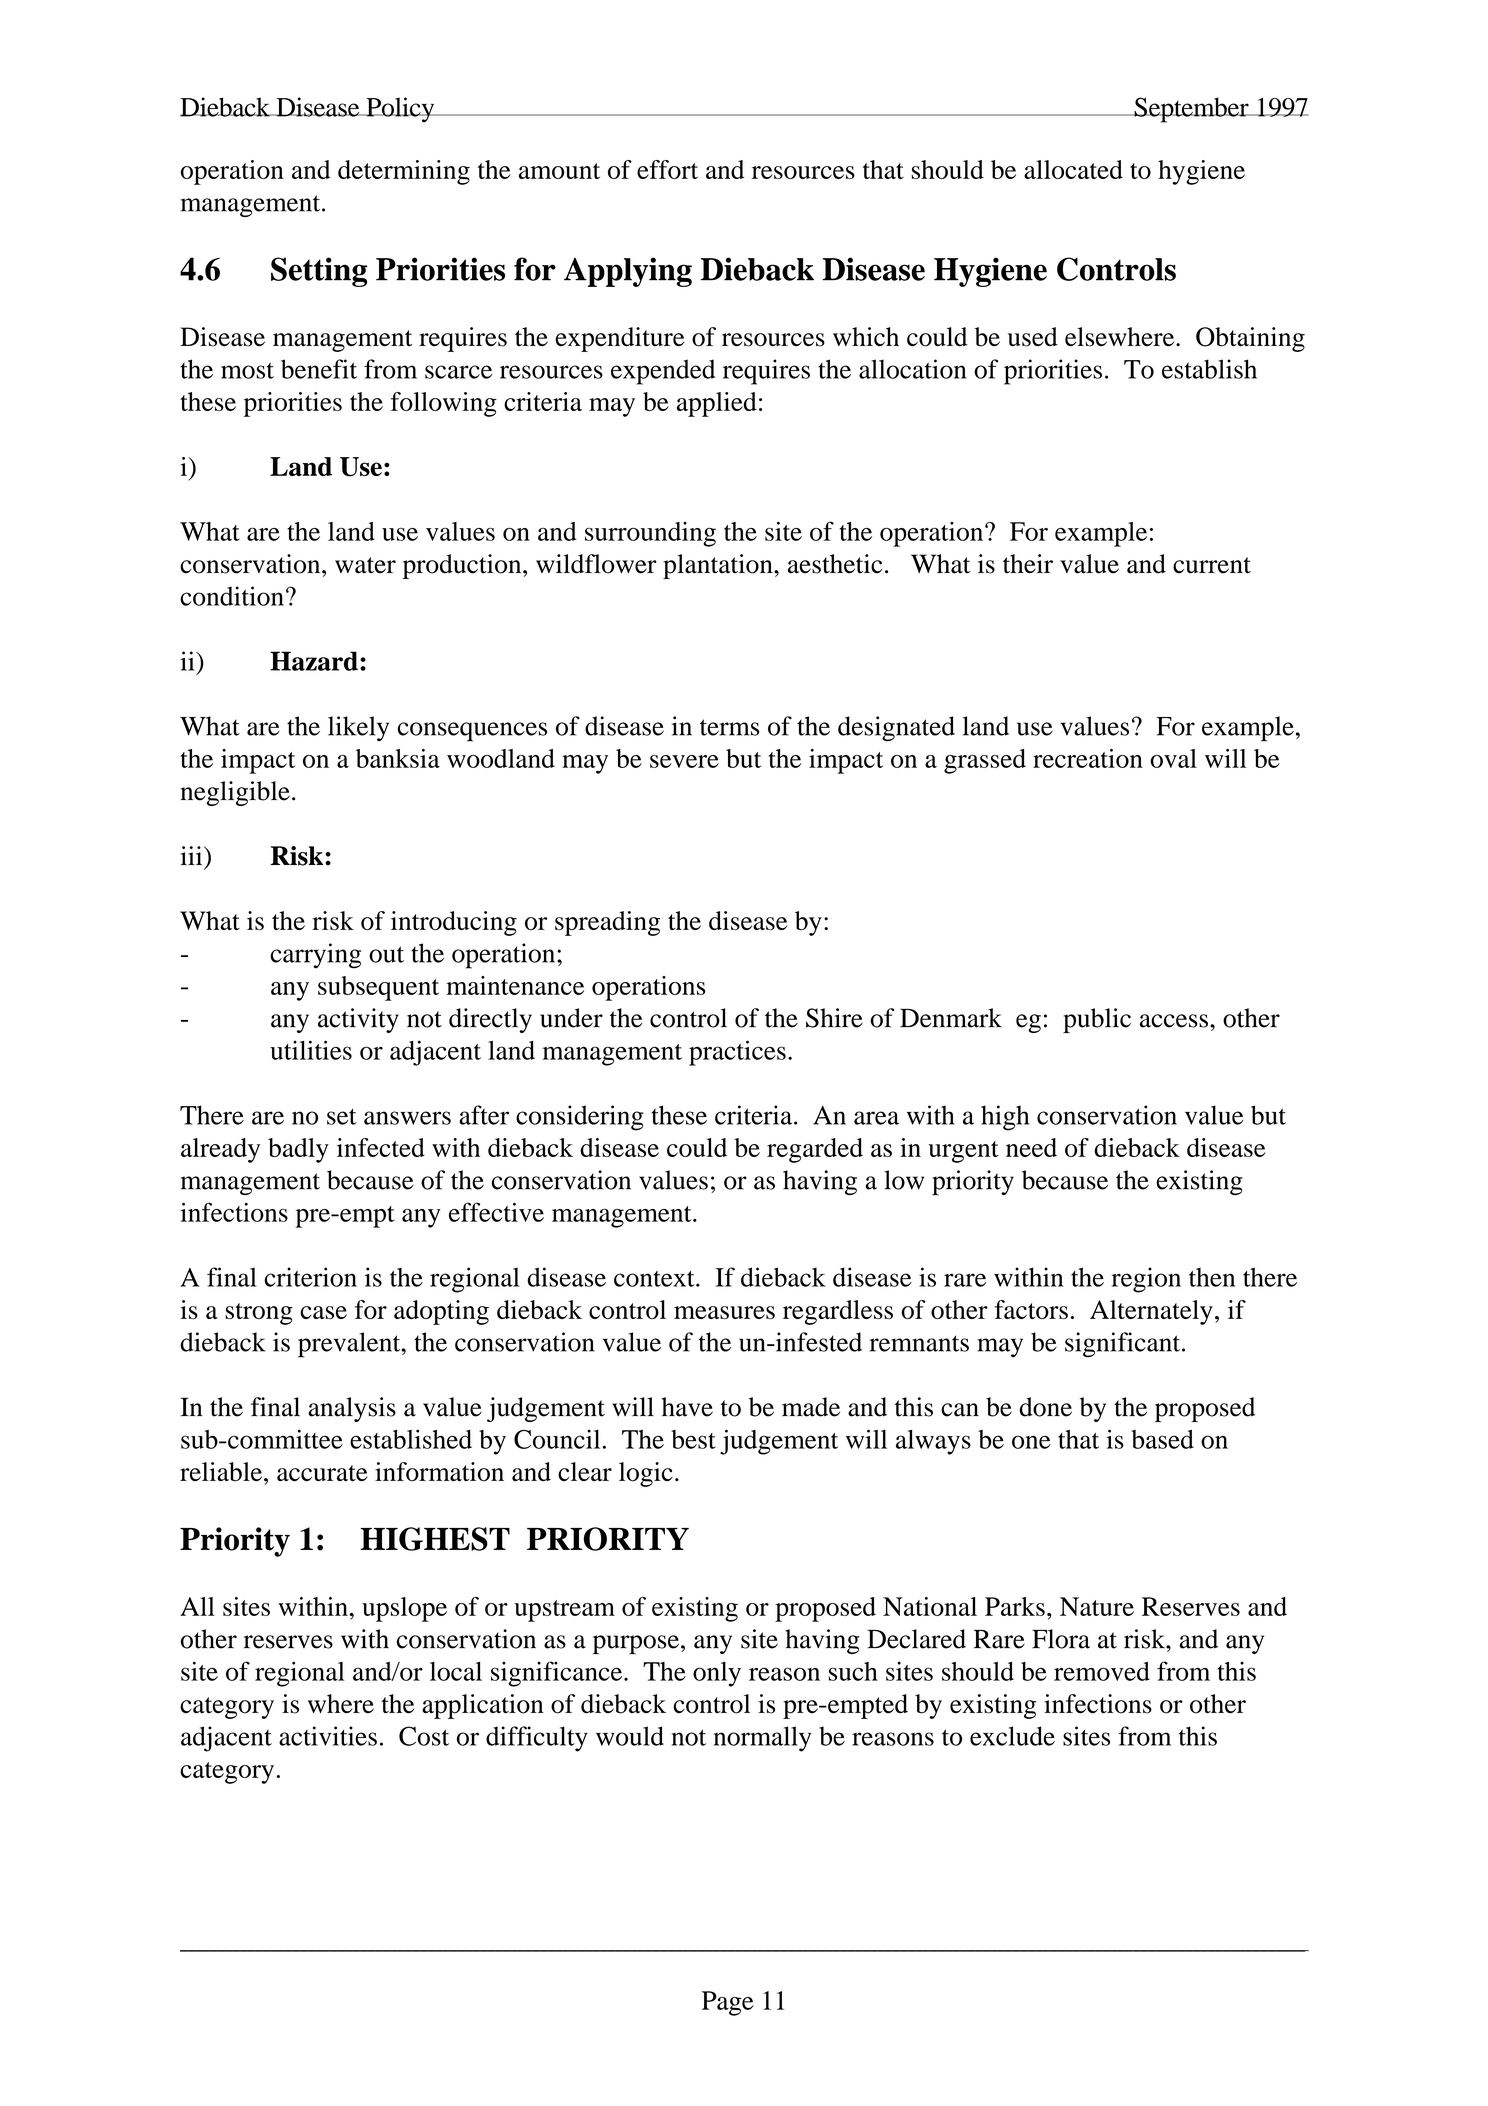 The height and width of the screenshot is (2106, 1488). Describe the element at coordinates (311, 1050) in the screenshot. I see `utilities` at that location.
